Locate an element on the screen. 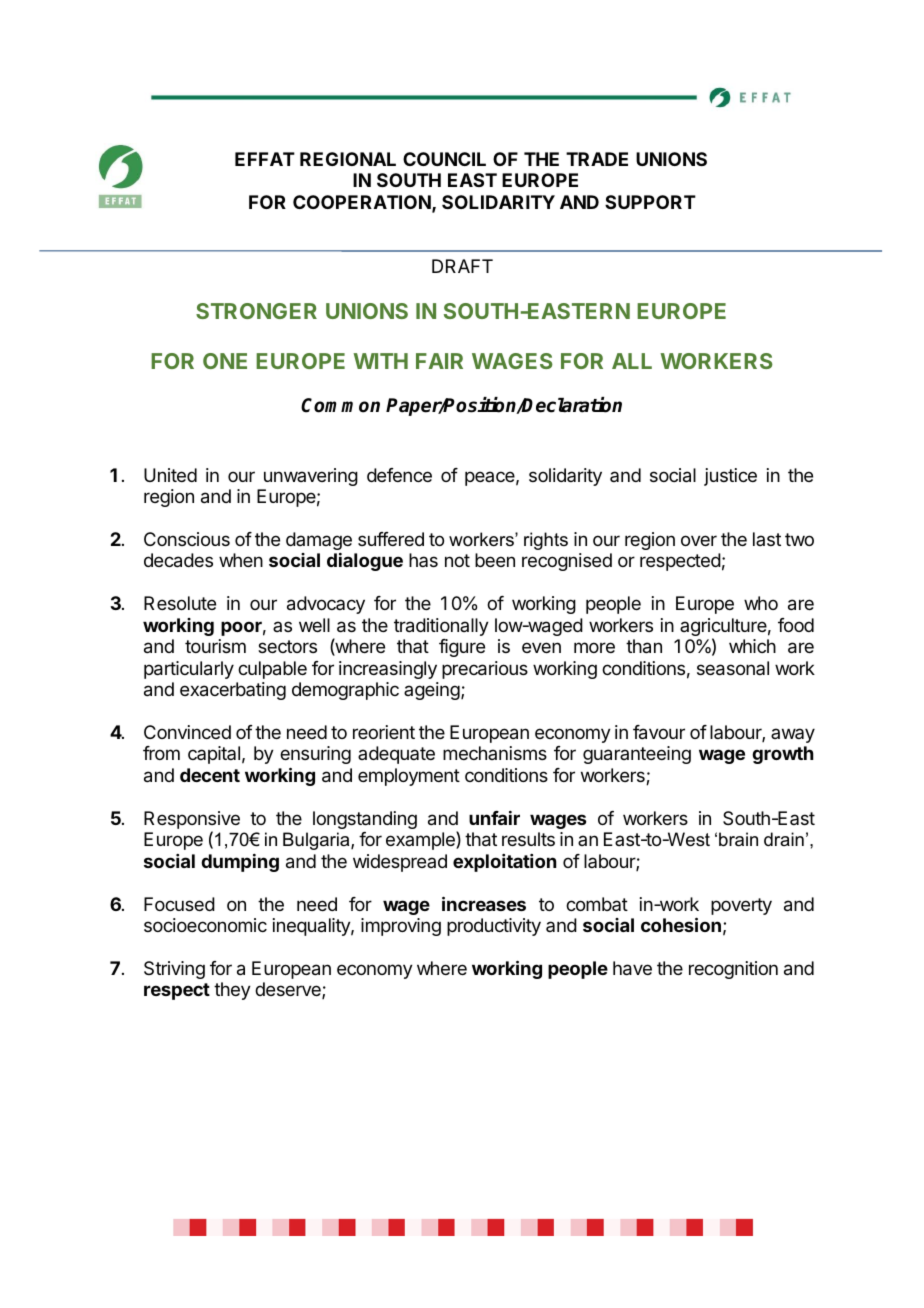 The height and width of the screenshot is (1308, 924). ageing is located at coordinates (432, 691).
